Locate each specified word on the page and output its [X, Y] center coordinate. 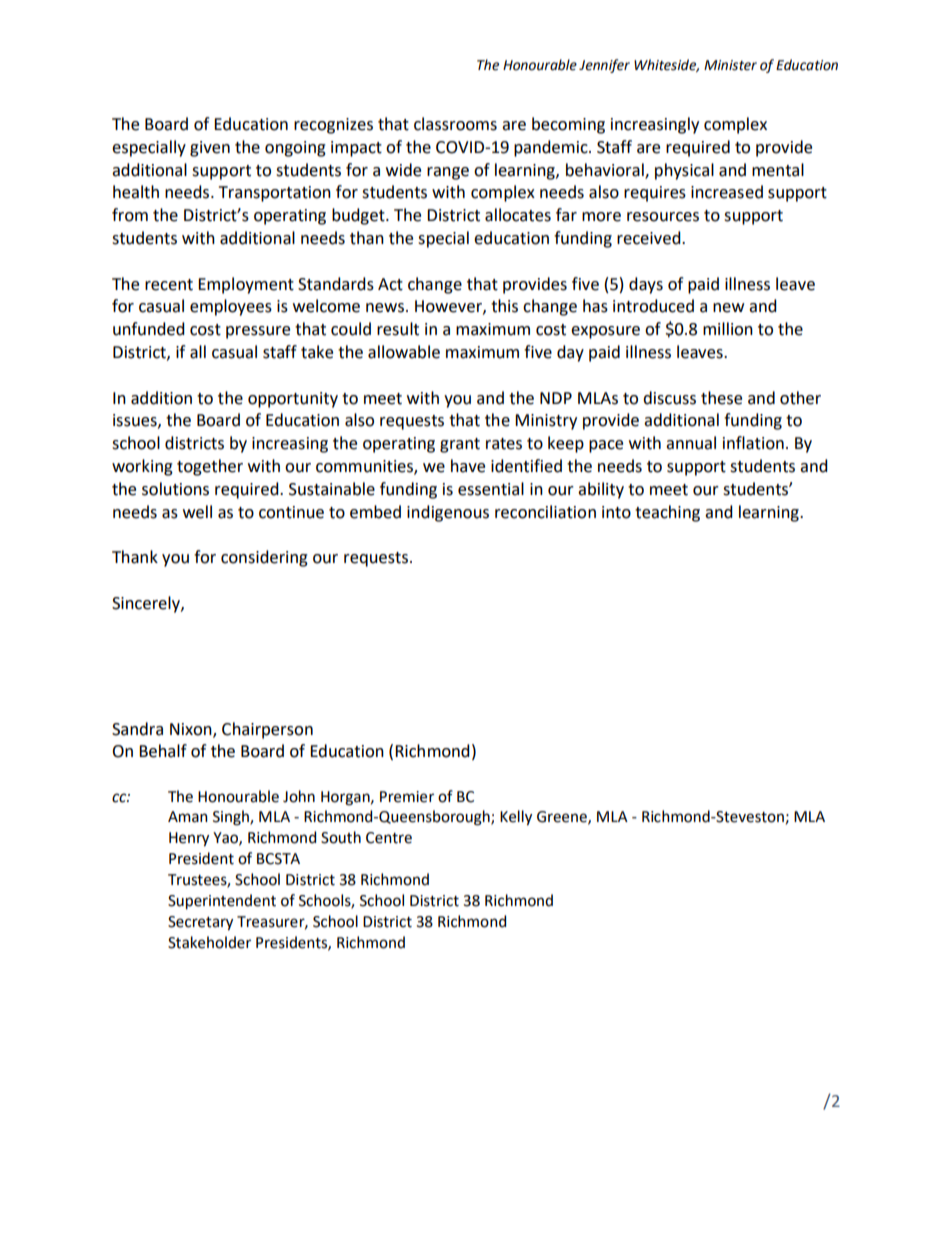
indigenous [448, 513]
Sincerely [147, 604]
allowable [404, 352]
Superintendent [222, 902]
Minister [730, 65]
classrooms [455, 124]
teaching [667, 513]
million [728, 329]
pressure [258, 332]
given [210, 149]
